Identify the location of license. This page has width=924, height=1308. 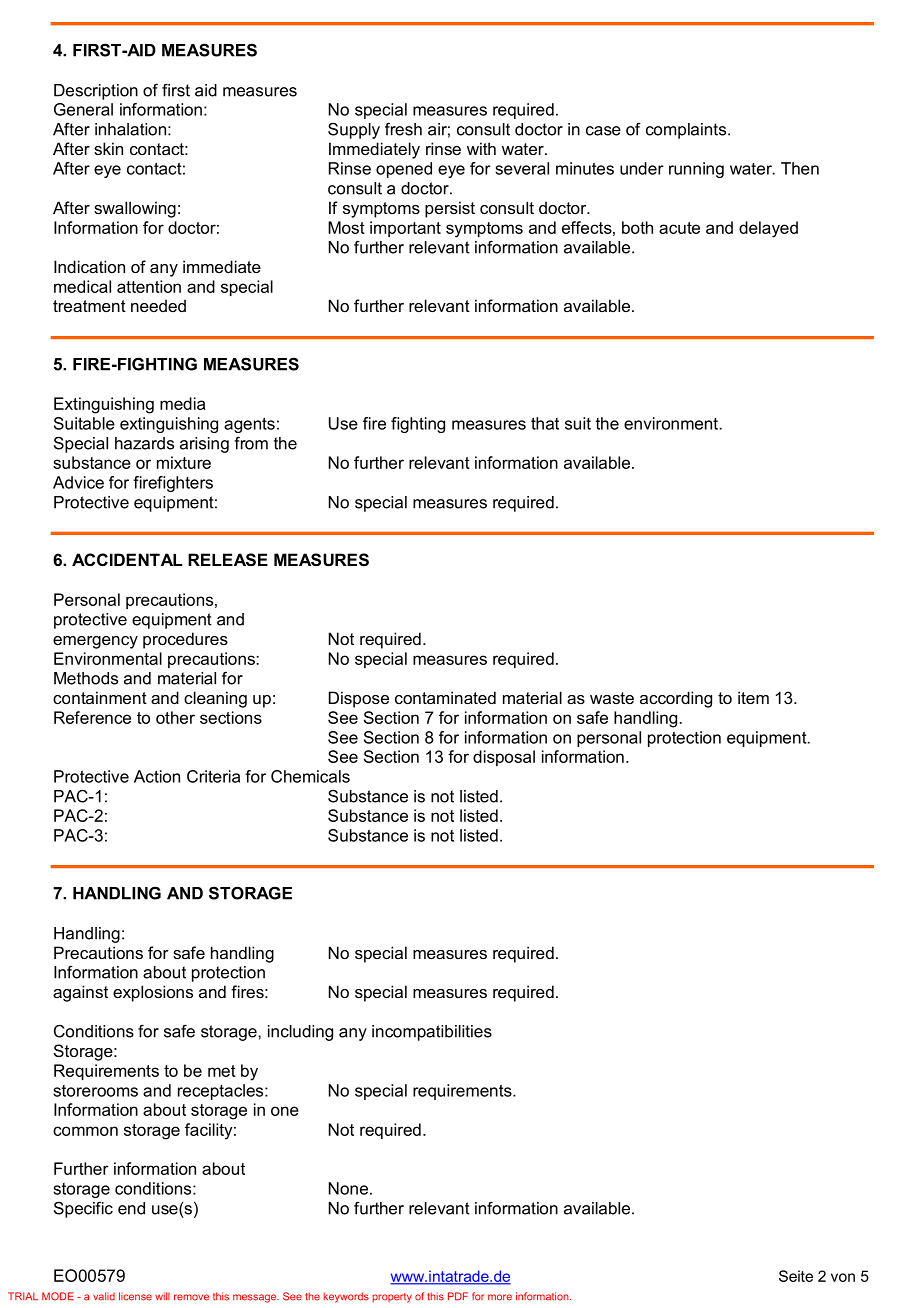
(135, 1296).
